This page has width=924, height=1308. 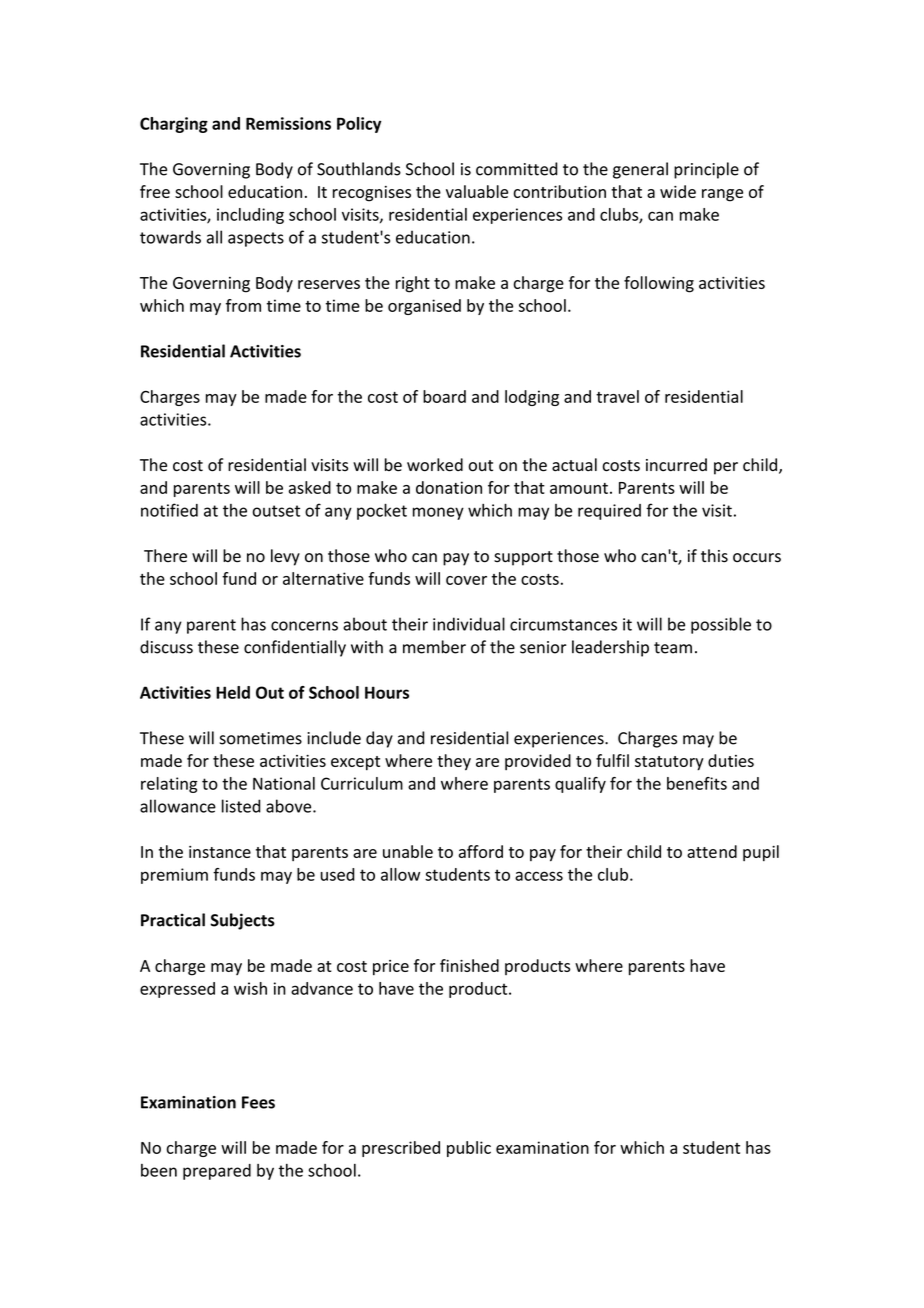 What do you see at coordinates (706, 170) in the page?
I see `principle` at bounding box center [706, 170].
